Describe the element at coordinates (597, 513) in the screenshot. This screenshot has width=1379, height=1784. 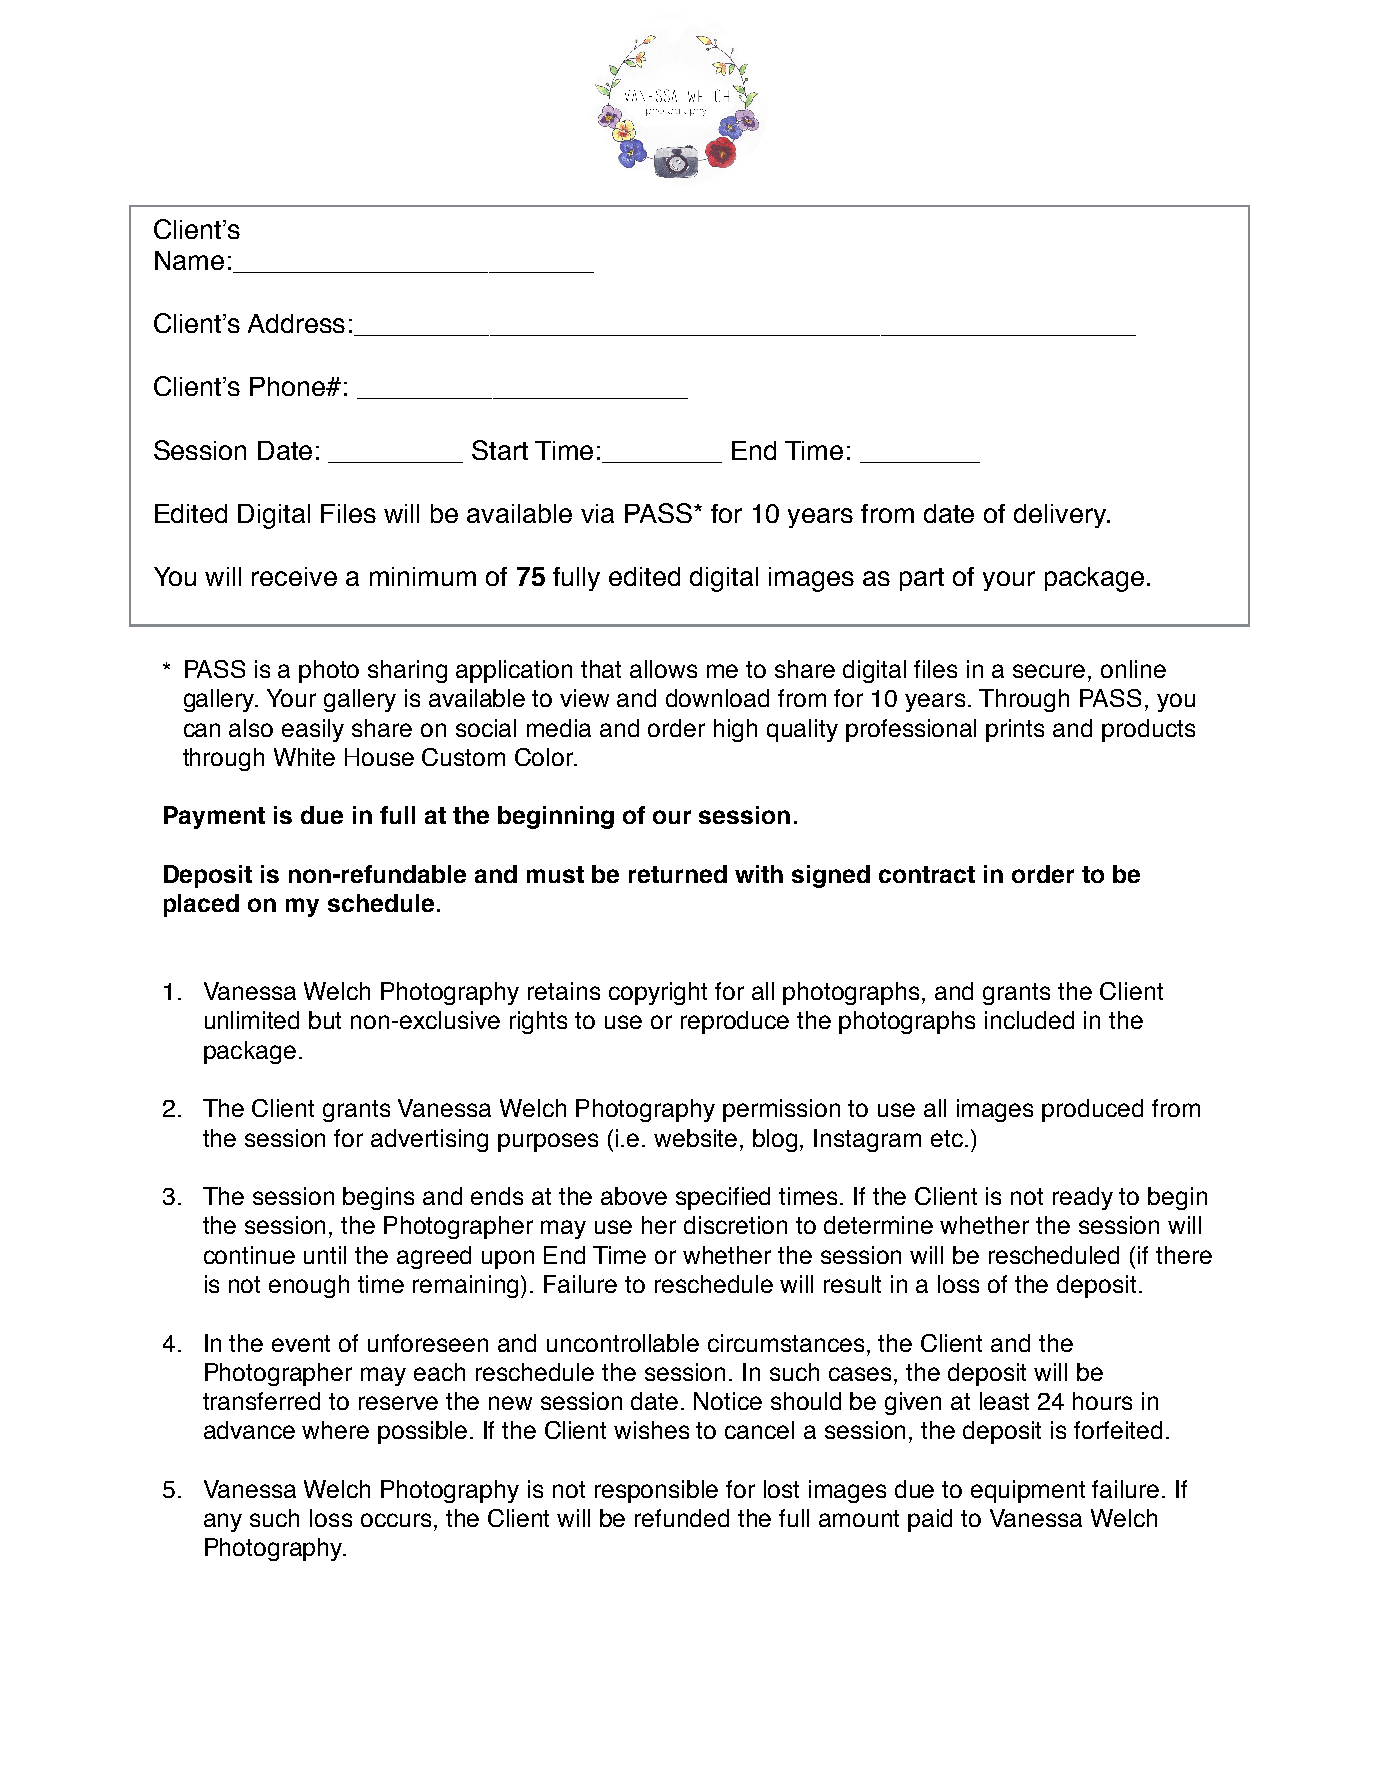
I see `via` at that location.
